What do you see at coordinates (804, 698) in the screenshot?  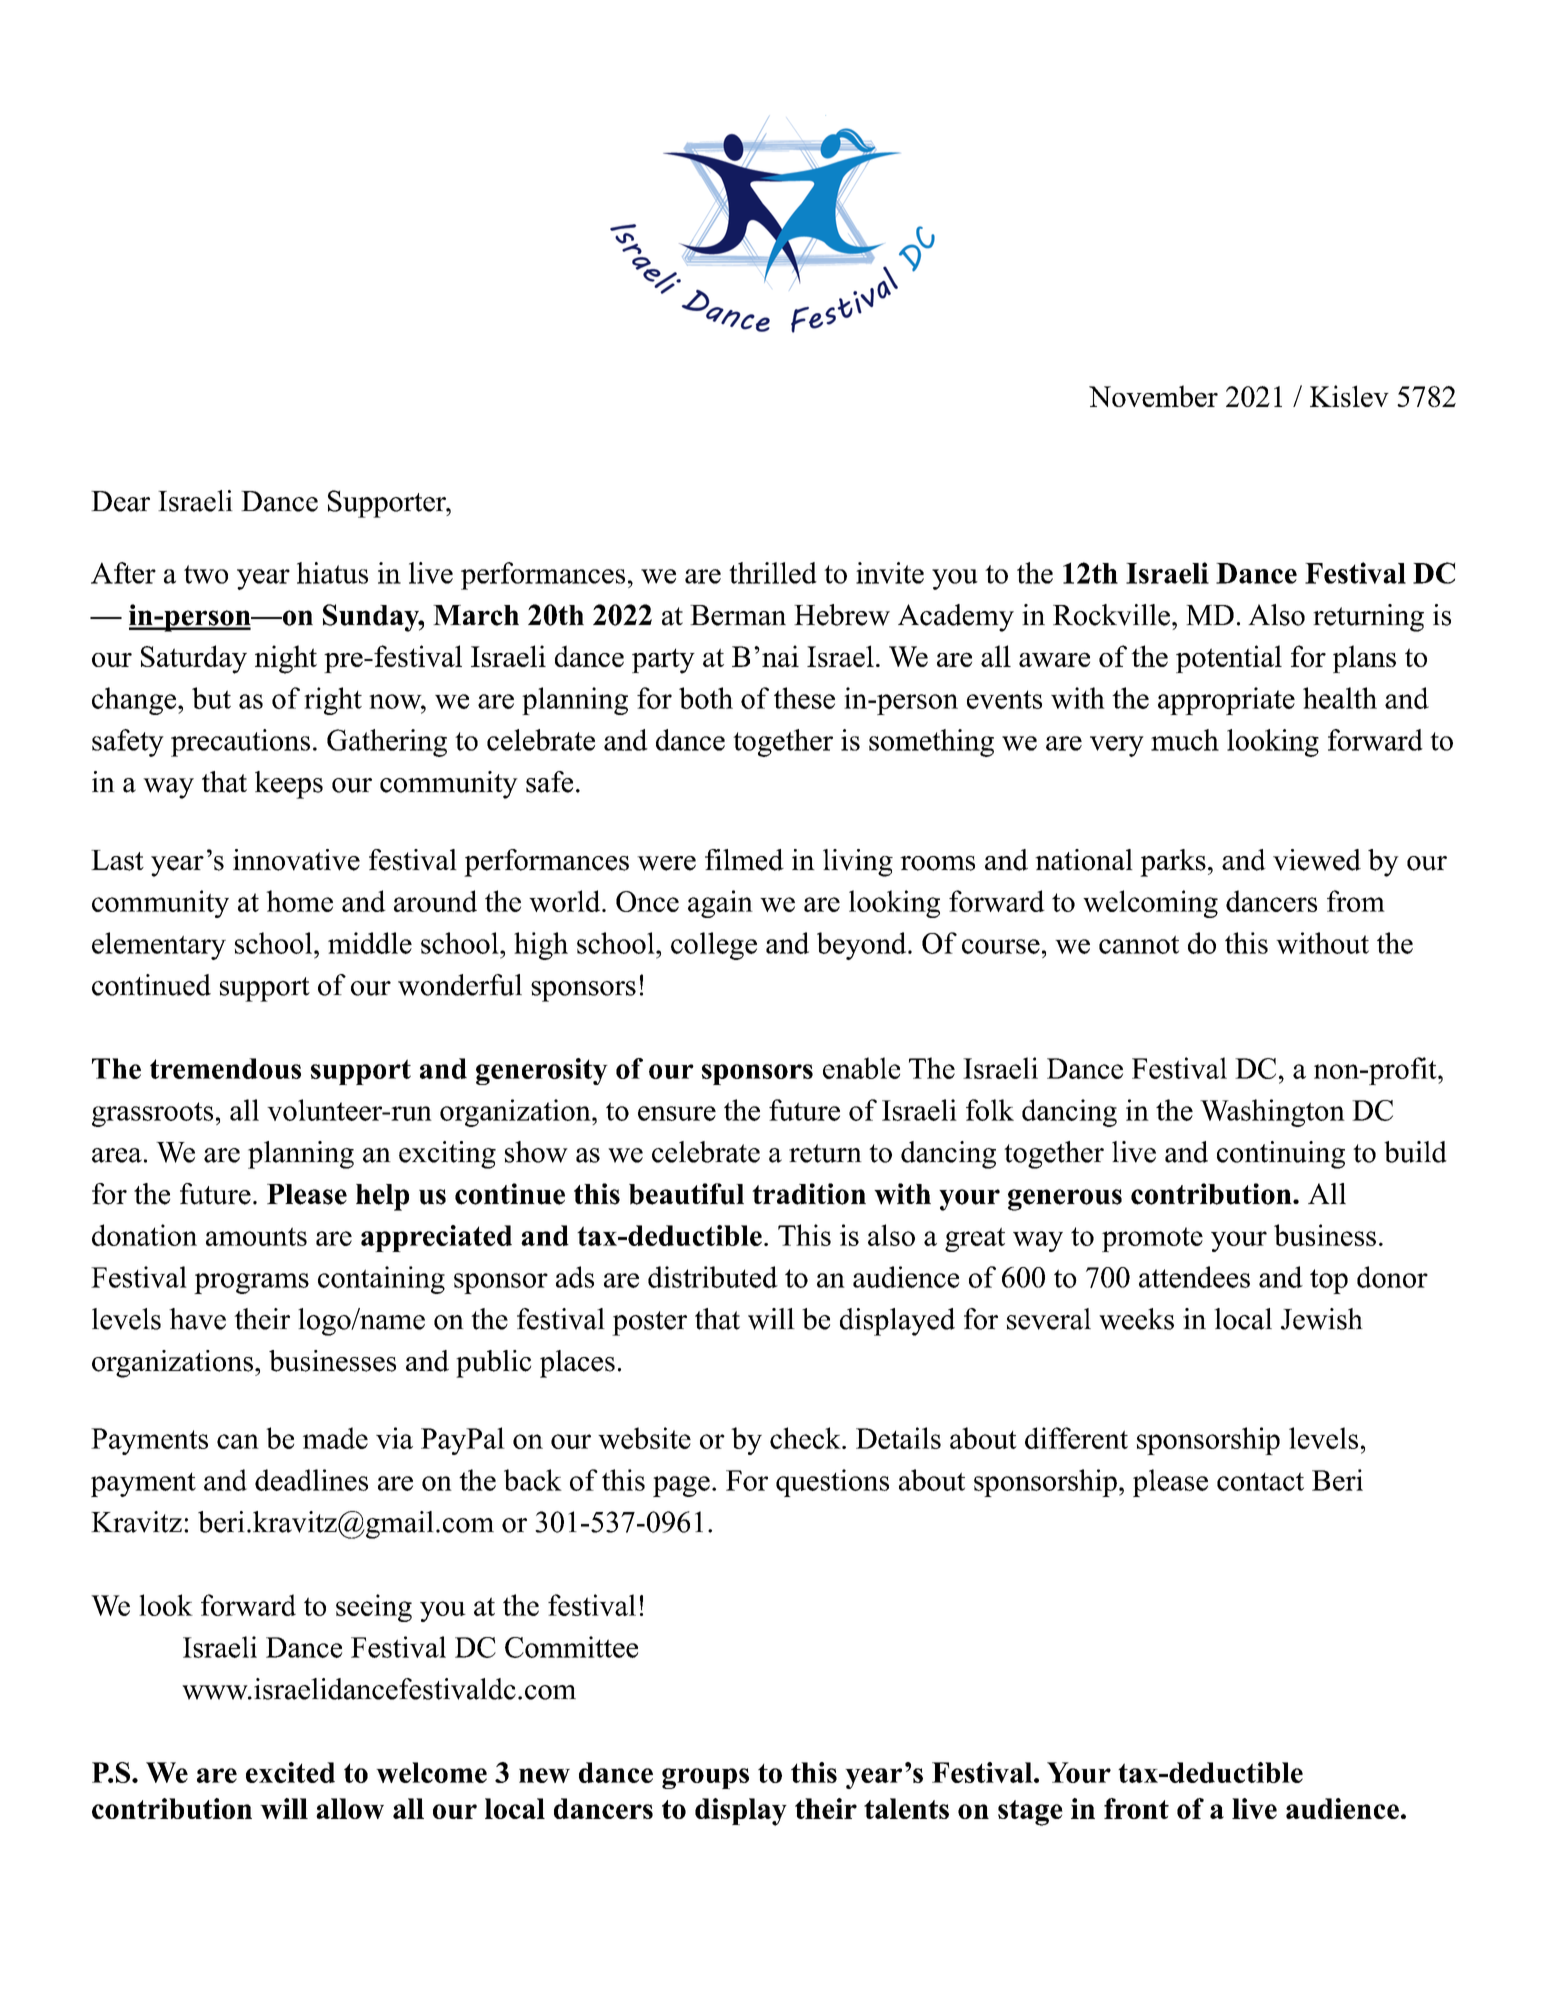 I see `these` at bounding box center [804, 698].
